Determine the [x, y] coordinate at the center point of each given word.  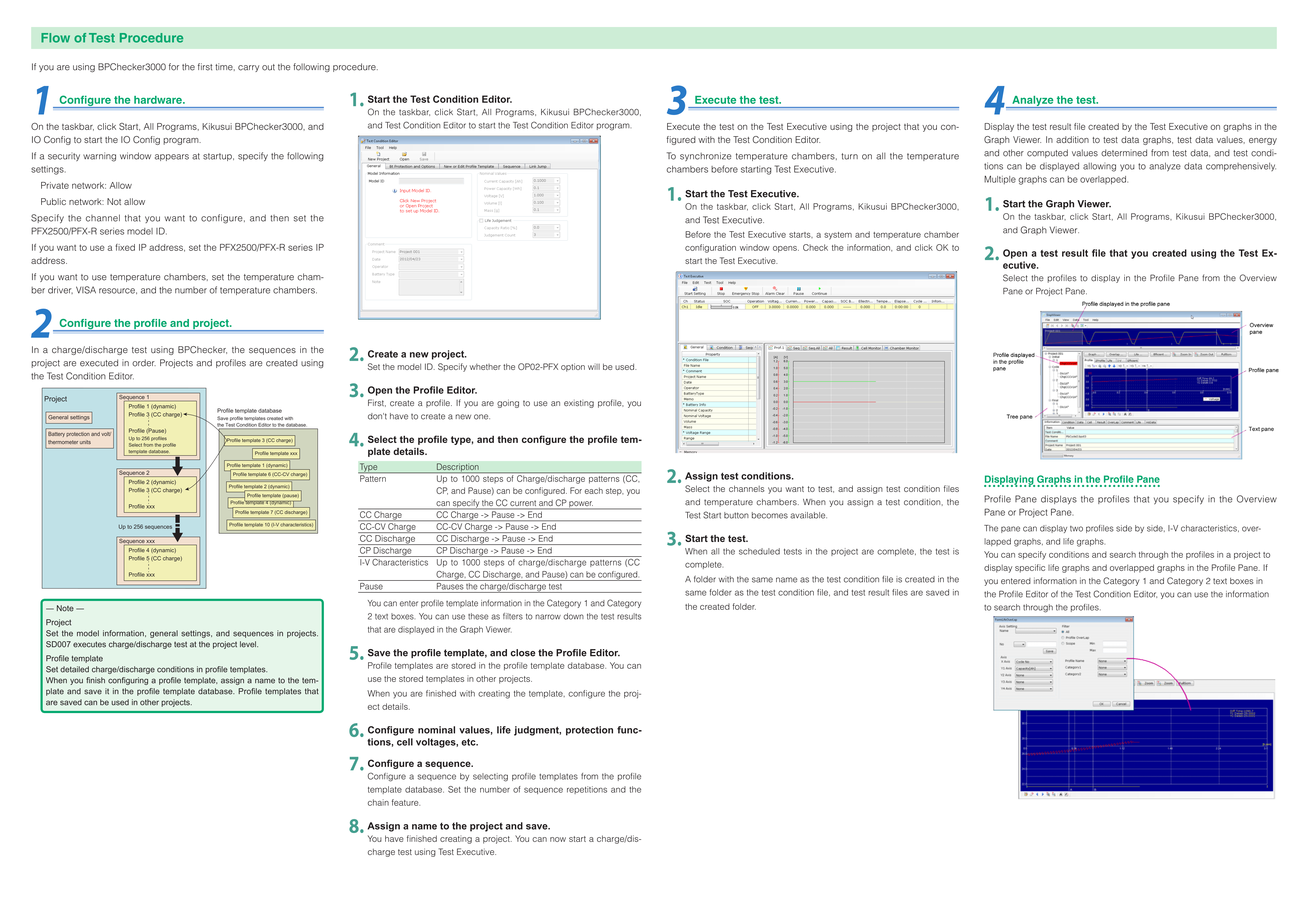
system [838, 236]
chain [378, 802]
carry [248, 68]
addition [1072, 139]
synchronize [705, 156]
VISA [86, 290]
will [594, 367]
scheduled [759, 551]
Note [65, 608]
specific [1030, 568]
